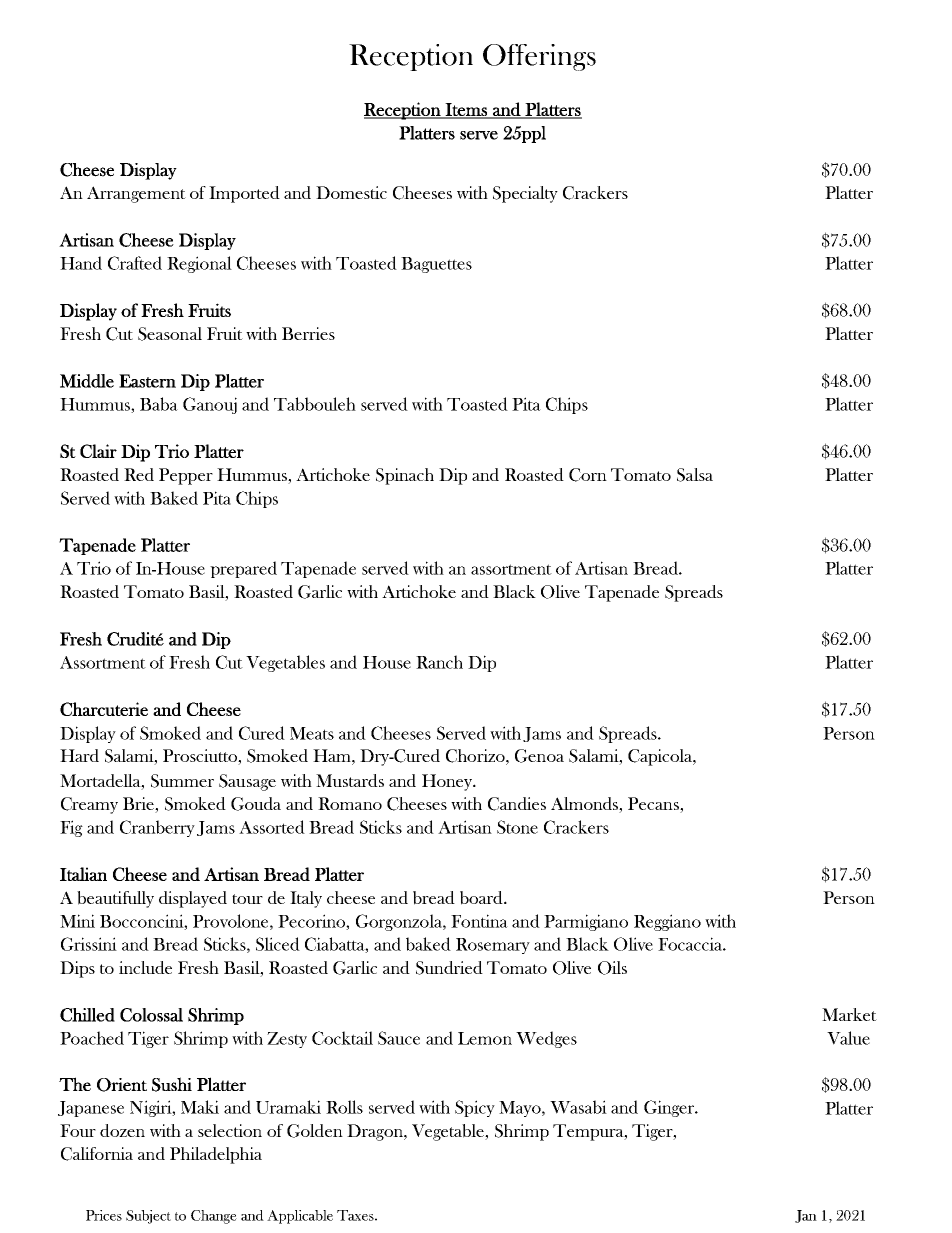  I want to click on Salsa, so click(695, 475).
